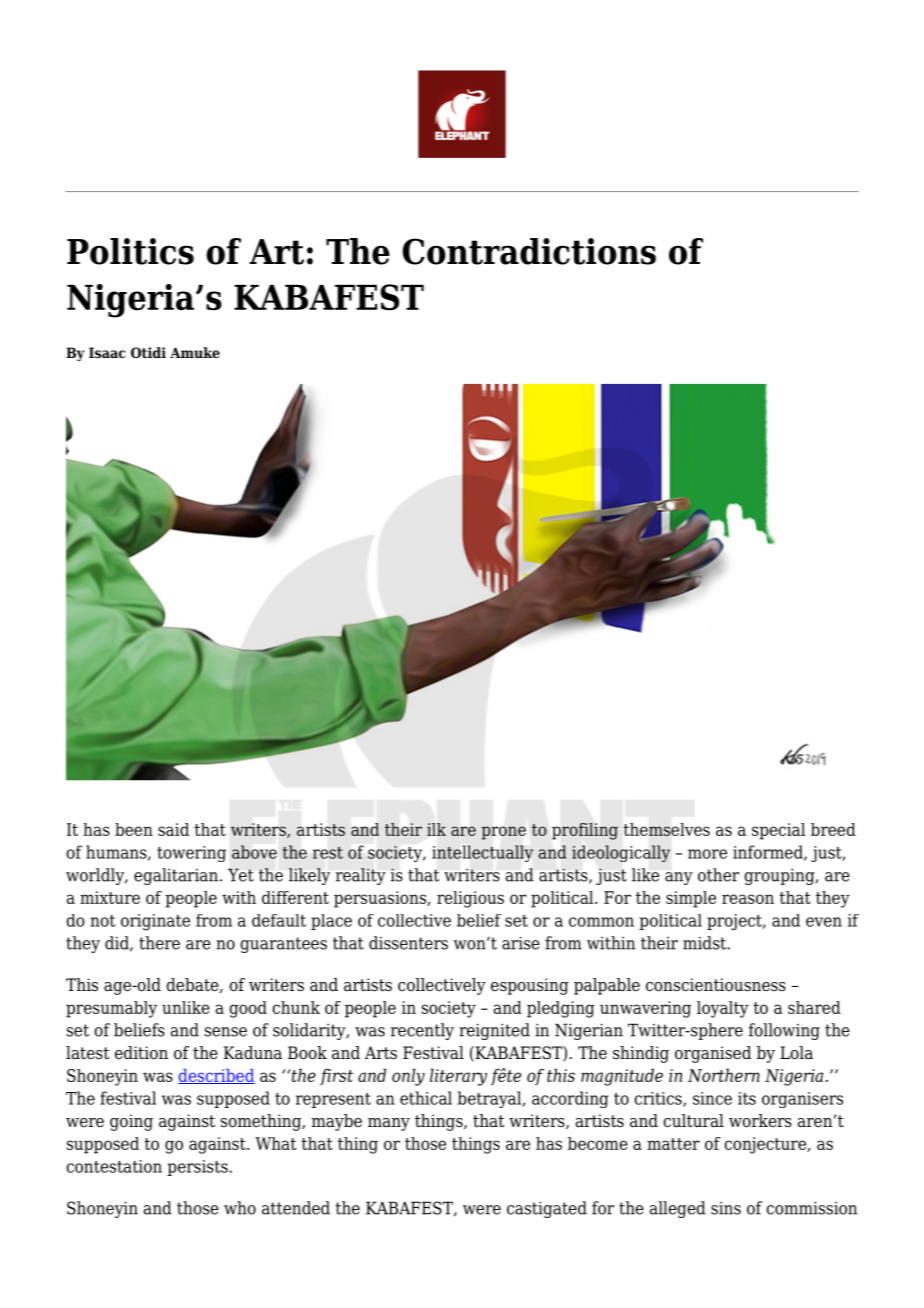 The width and height of the screenshot is (924, 1308). Describe the element at coordinates (547, 1209) in the screenshot. I see `castigated` at that location.
